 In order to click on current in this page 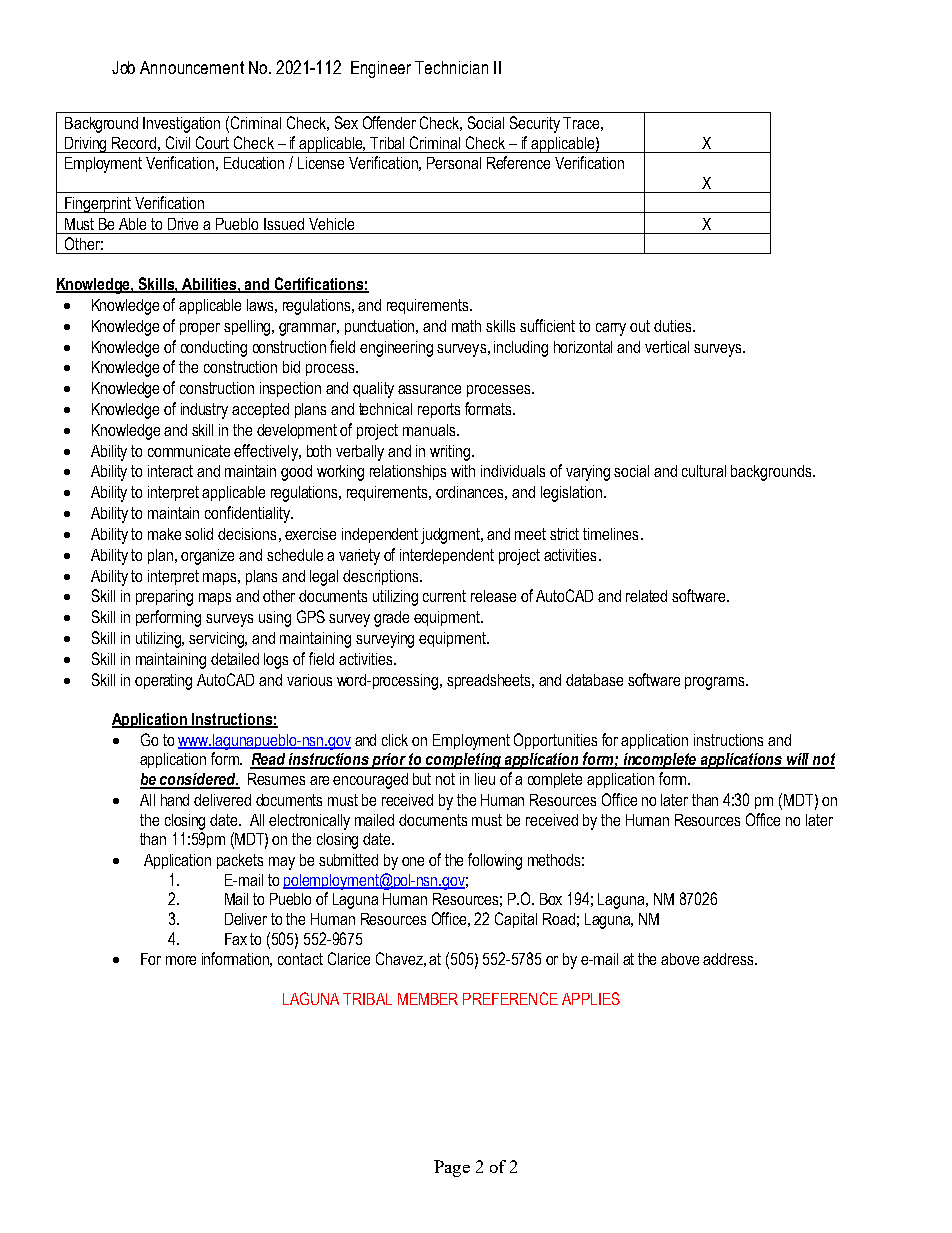, I will do `click(444, 596)`.
